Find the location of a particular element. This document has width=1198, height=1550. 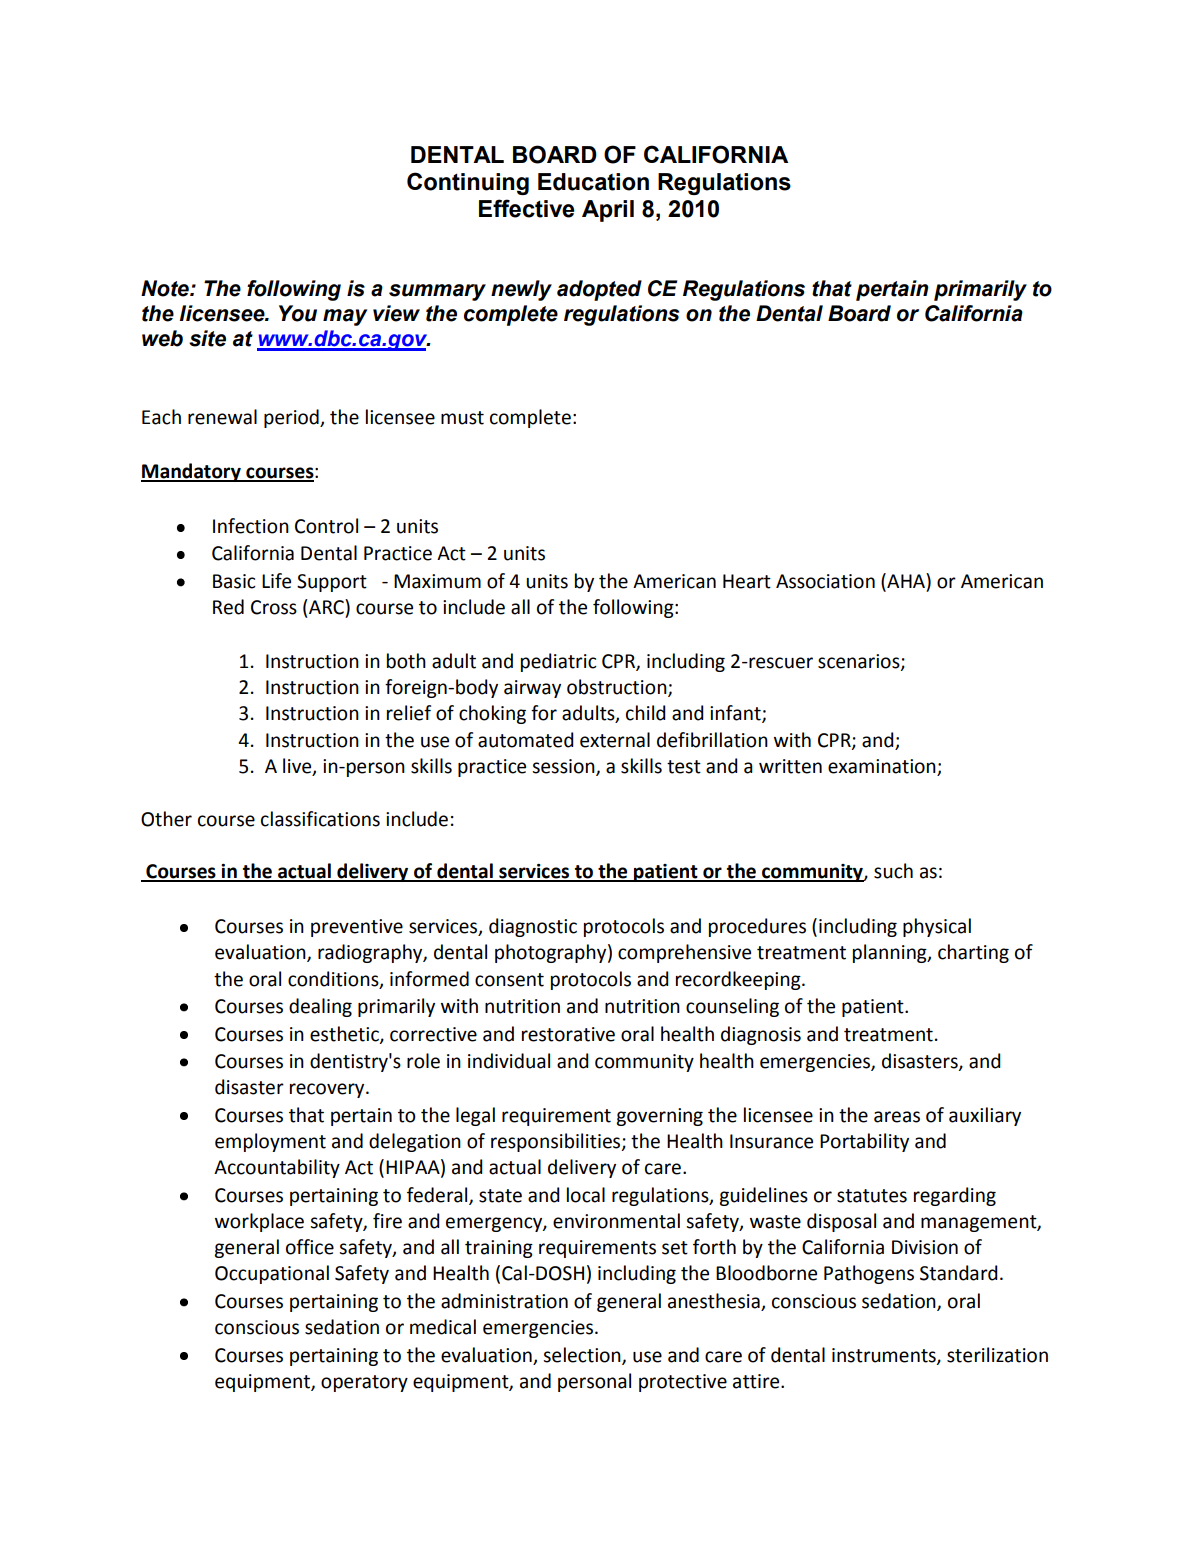

responsibilities is located at coordinates (557, 1142).
